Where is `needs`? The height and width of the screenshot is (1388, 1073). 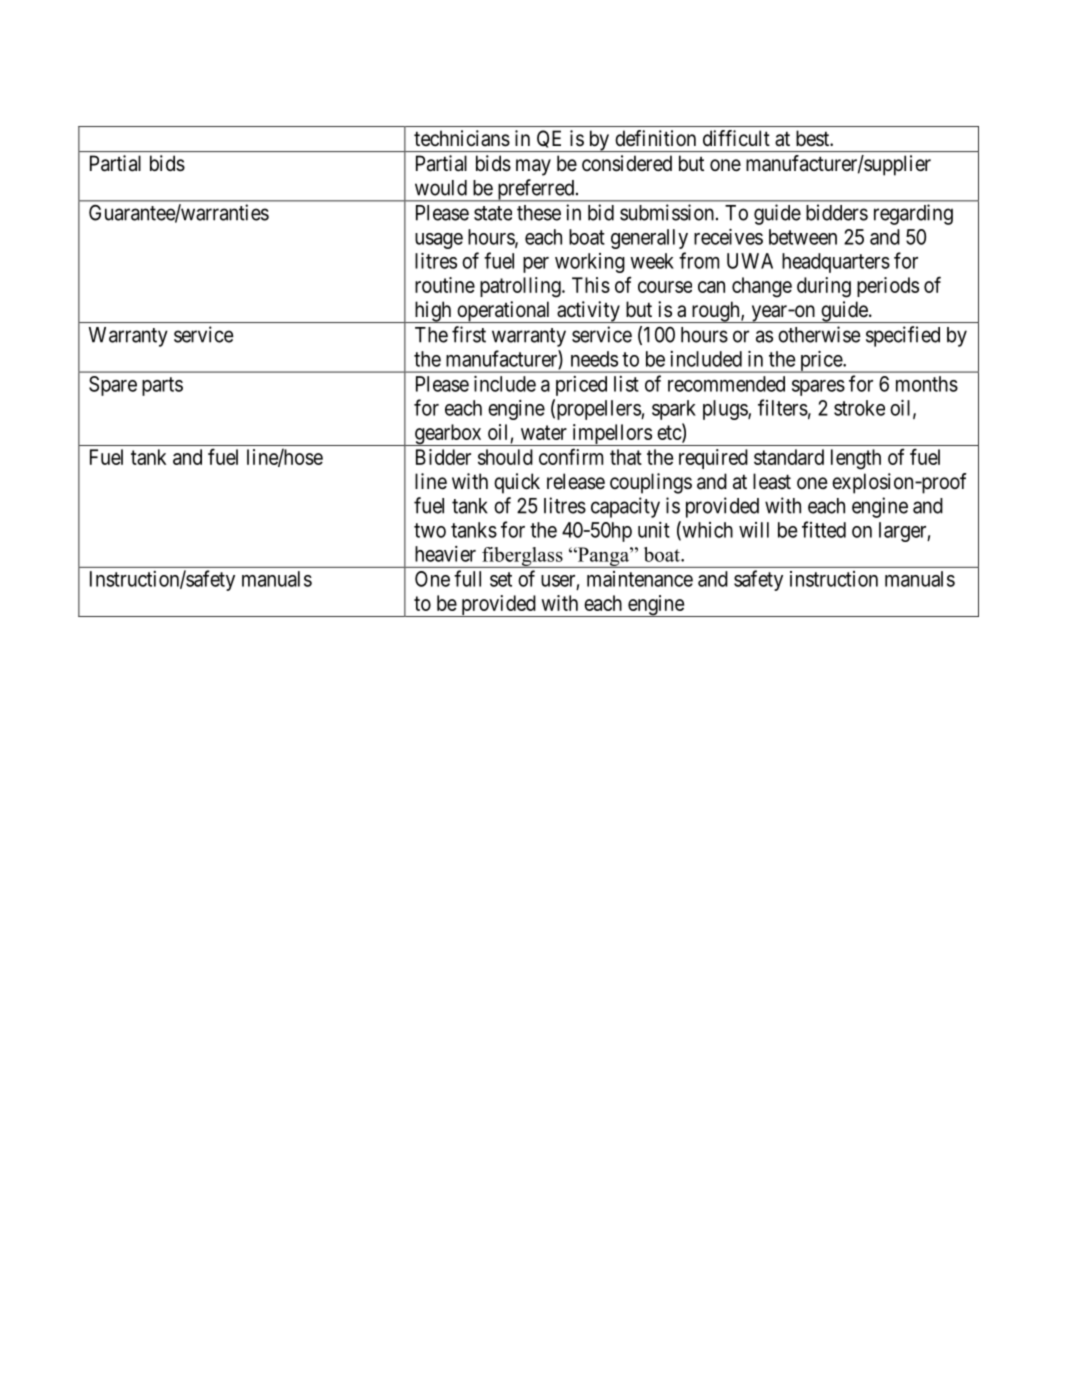 needs is located at coordinates (594, 359).
